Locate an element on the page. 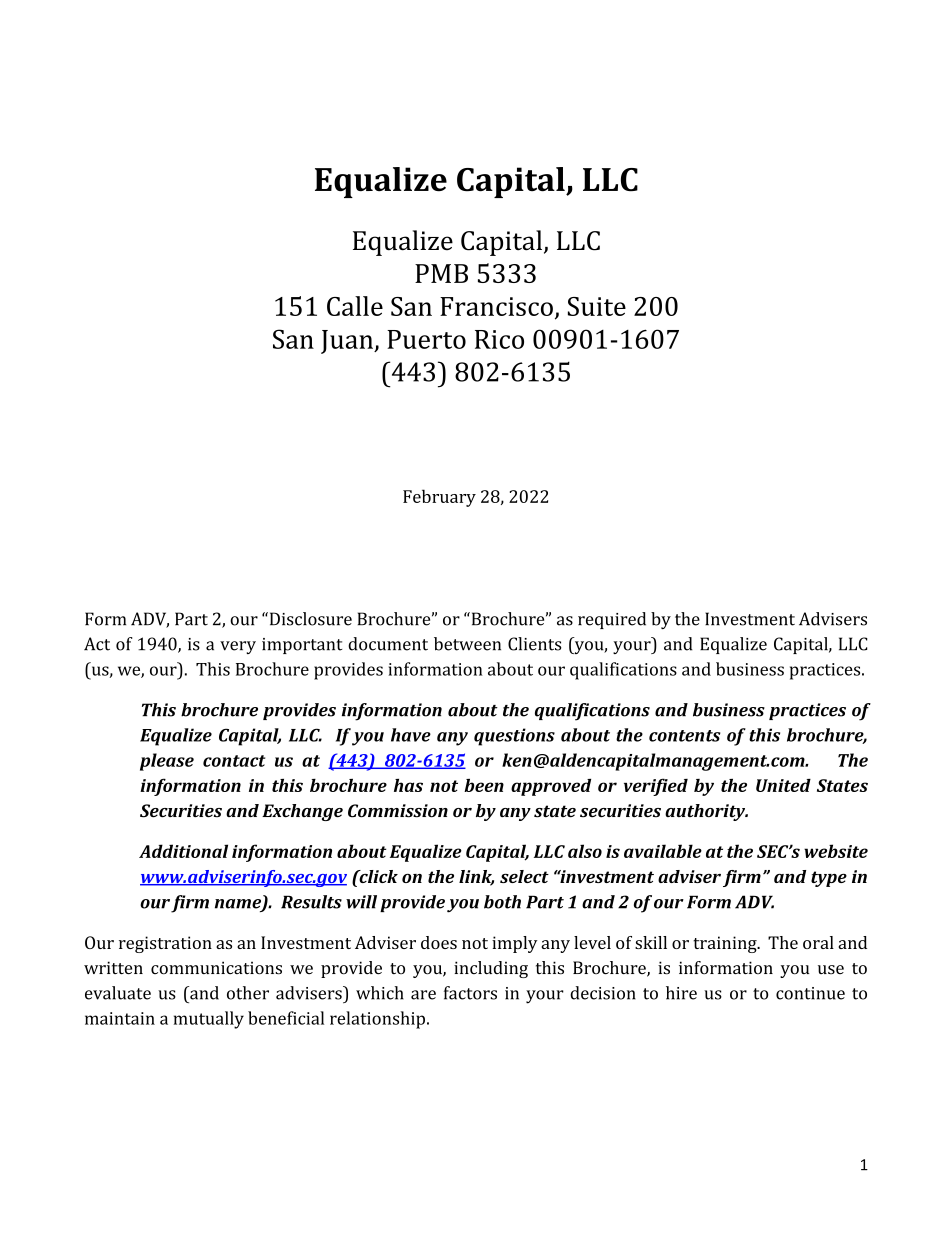 The height and width of the image is (1233, 952). very is located at coordinates (238, 647).
